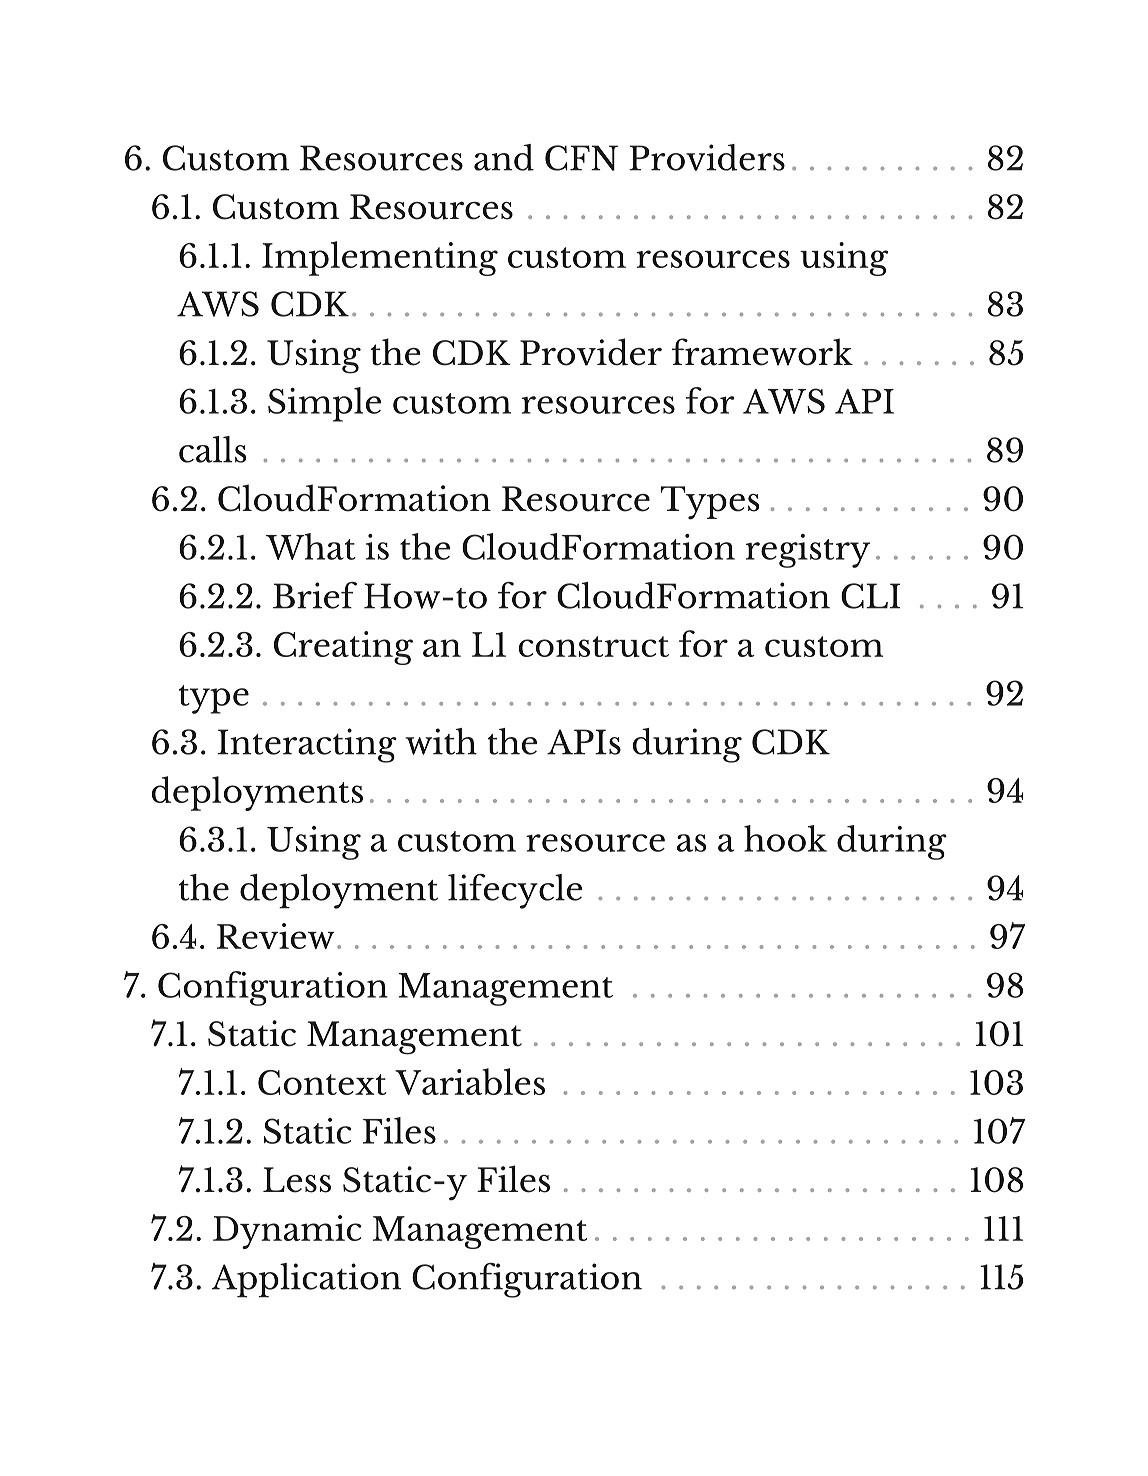  Describe the element at coordinates (470, 1081) in the screenshot. I see `Variables` at that location.
